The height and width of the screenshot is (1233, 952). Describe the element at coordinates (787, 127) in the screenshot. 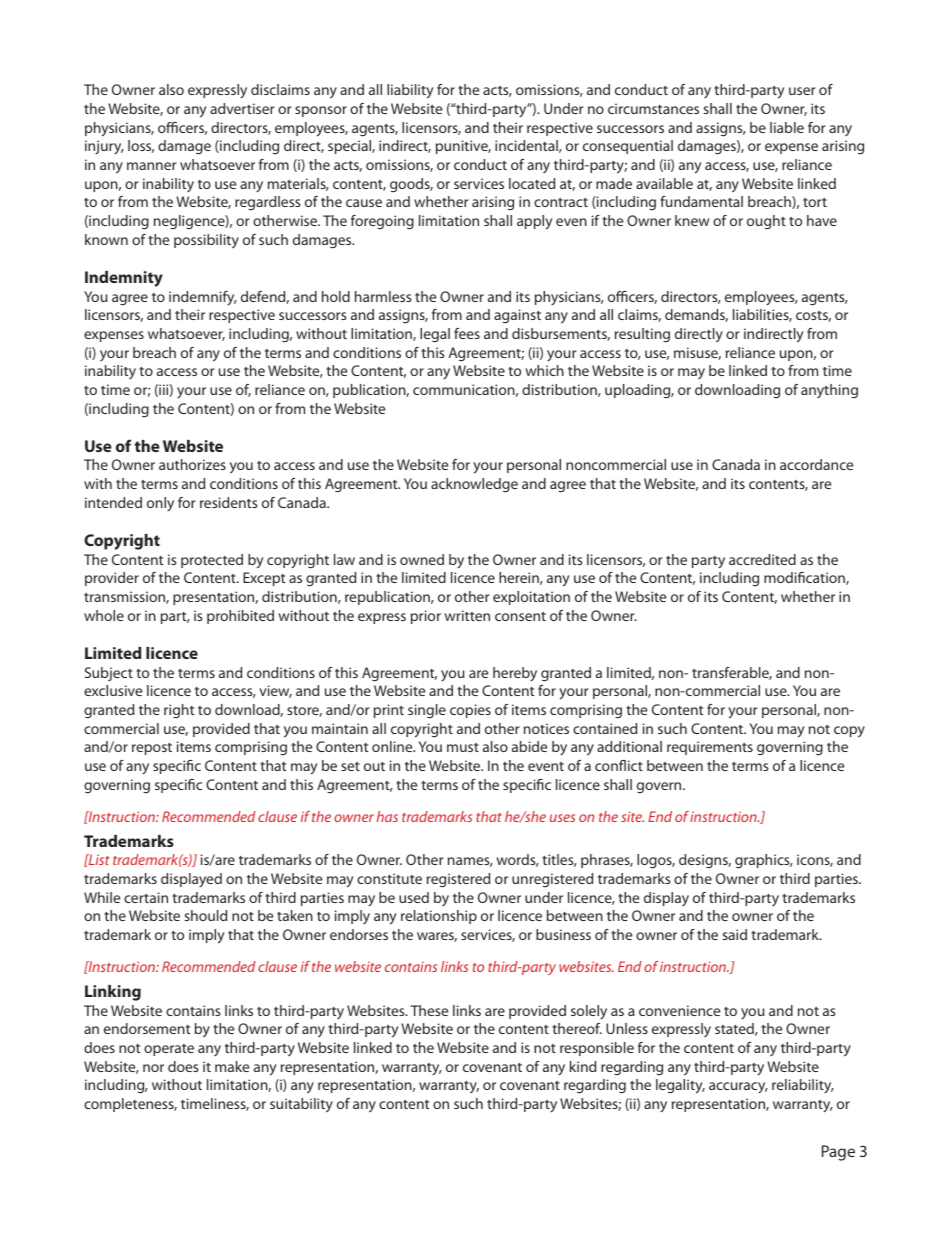

I see `liable` at that location.
